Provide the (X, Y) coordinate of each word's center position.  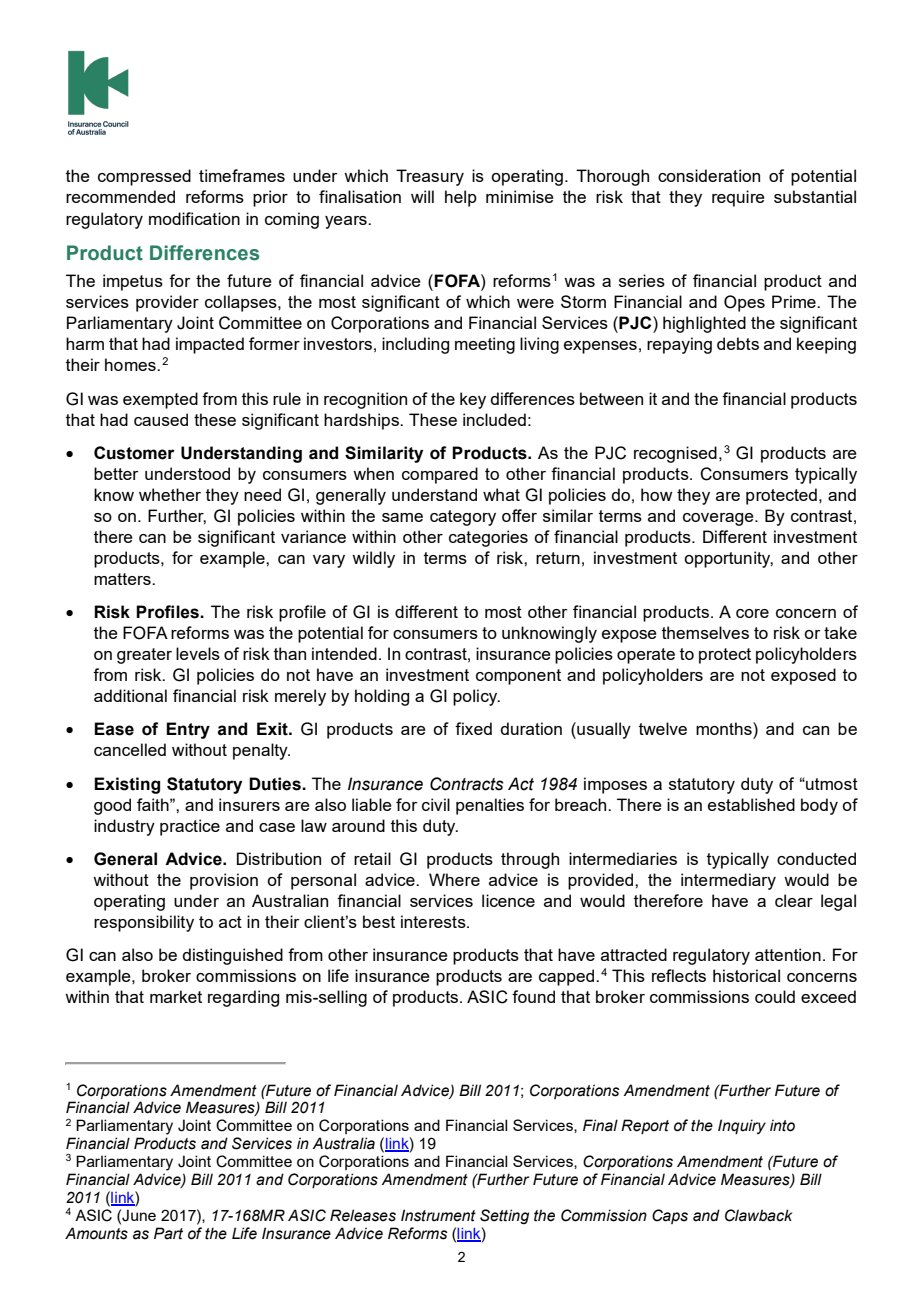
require (738, 198)
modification (194, 218)
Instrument (438, 1215)
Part (168, 1233)
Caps (670, 1216)
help (461, 198)
